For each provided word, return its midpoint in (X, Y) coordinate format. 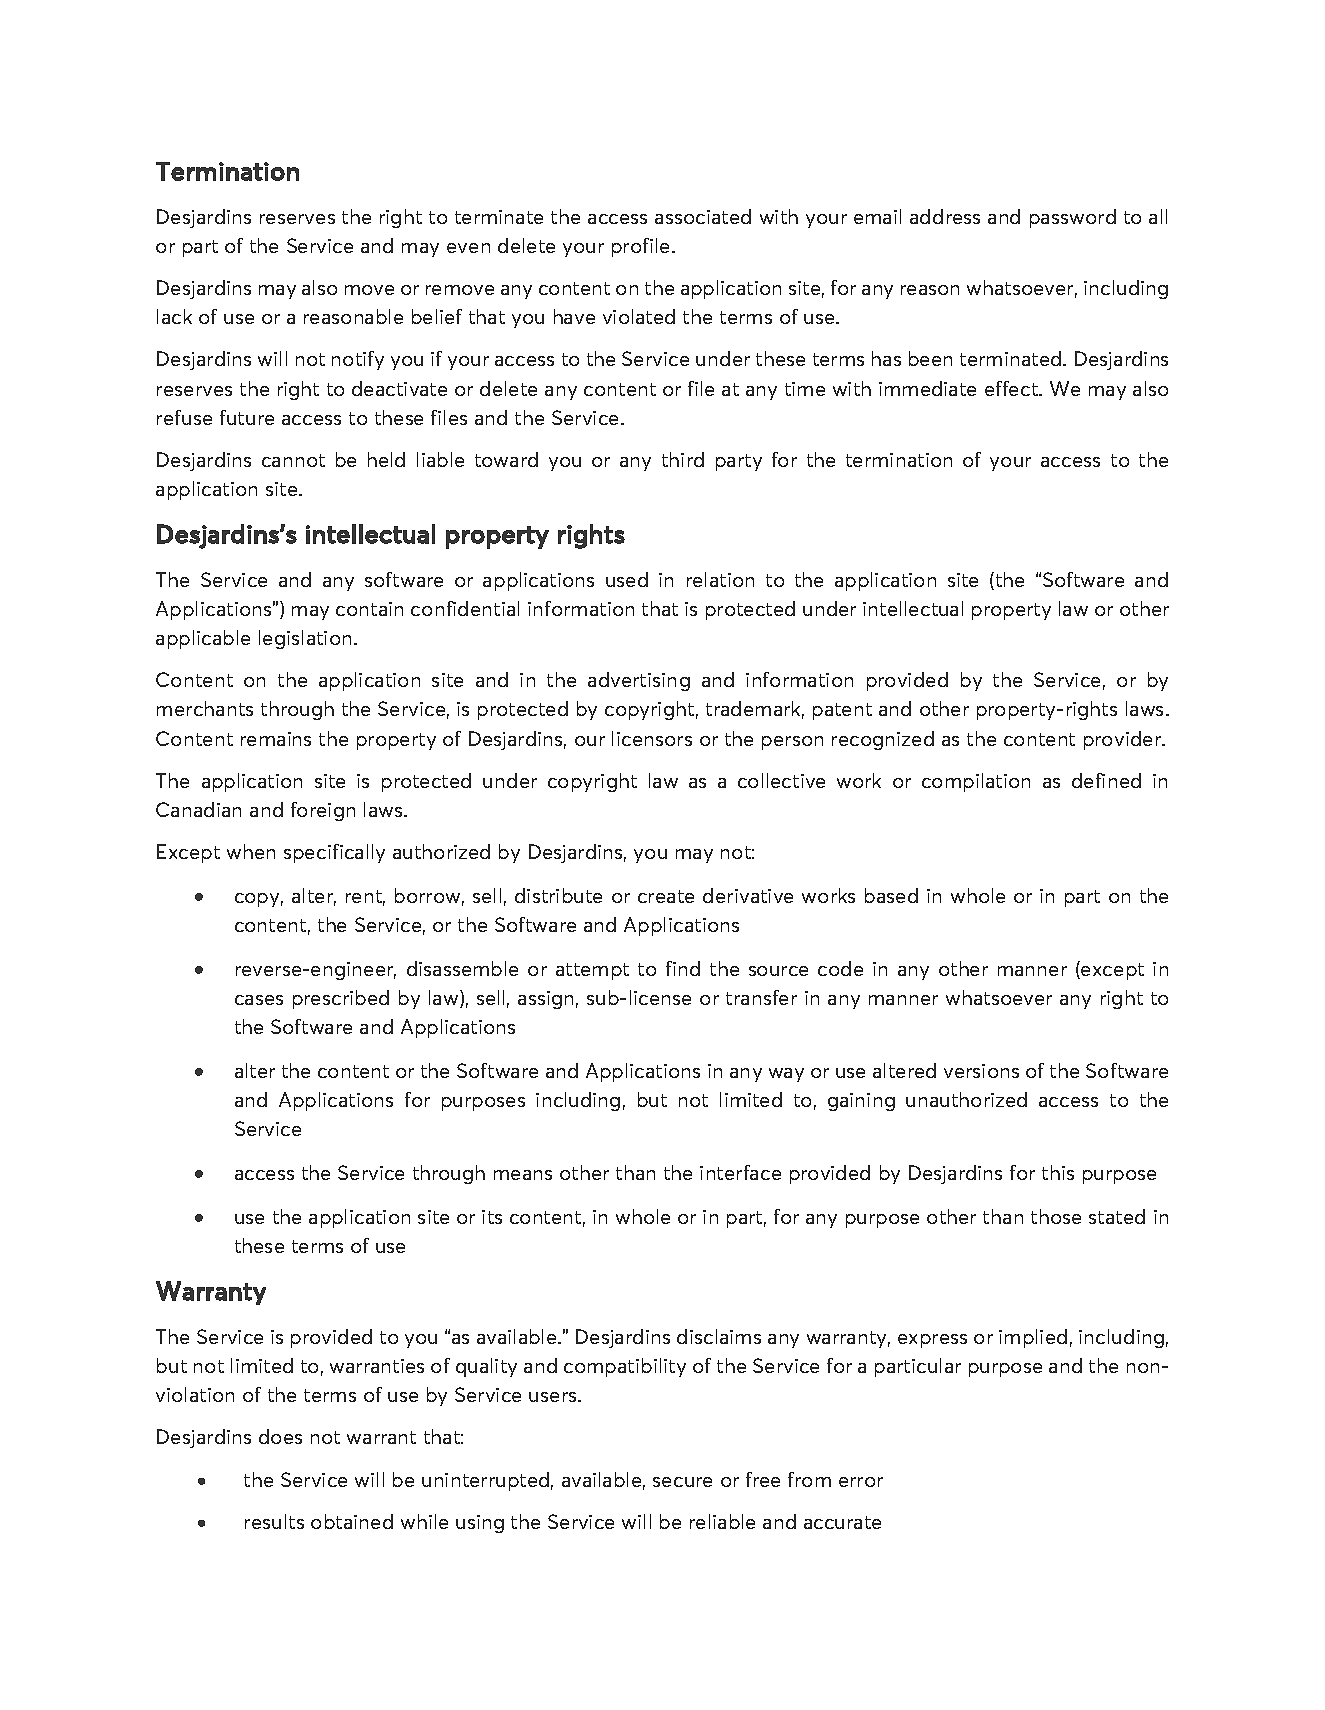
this (1058, 1172)
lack (174, 316)
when (251, 851)
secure (682, 1482)
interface (740, 1172)
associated (703, 216)
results (274, 1521)
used (627, 579)
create (666, 896)
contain (369, 609)
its (492, 1217)
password (1073, 218)
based (891, 895)
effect (1012, 388)
